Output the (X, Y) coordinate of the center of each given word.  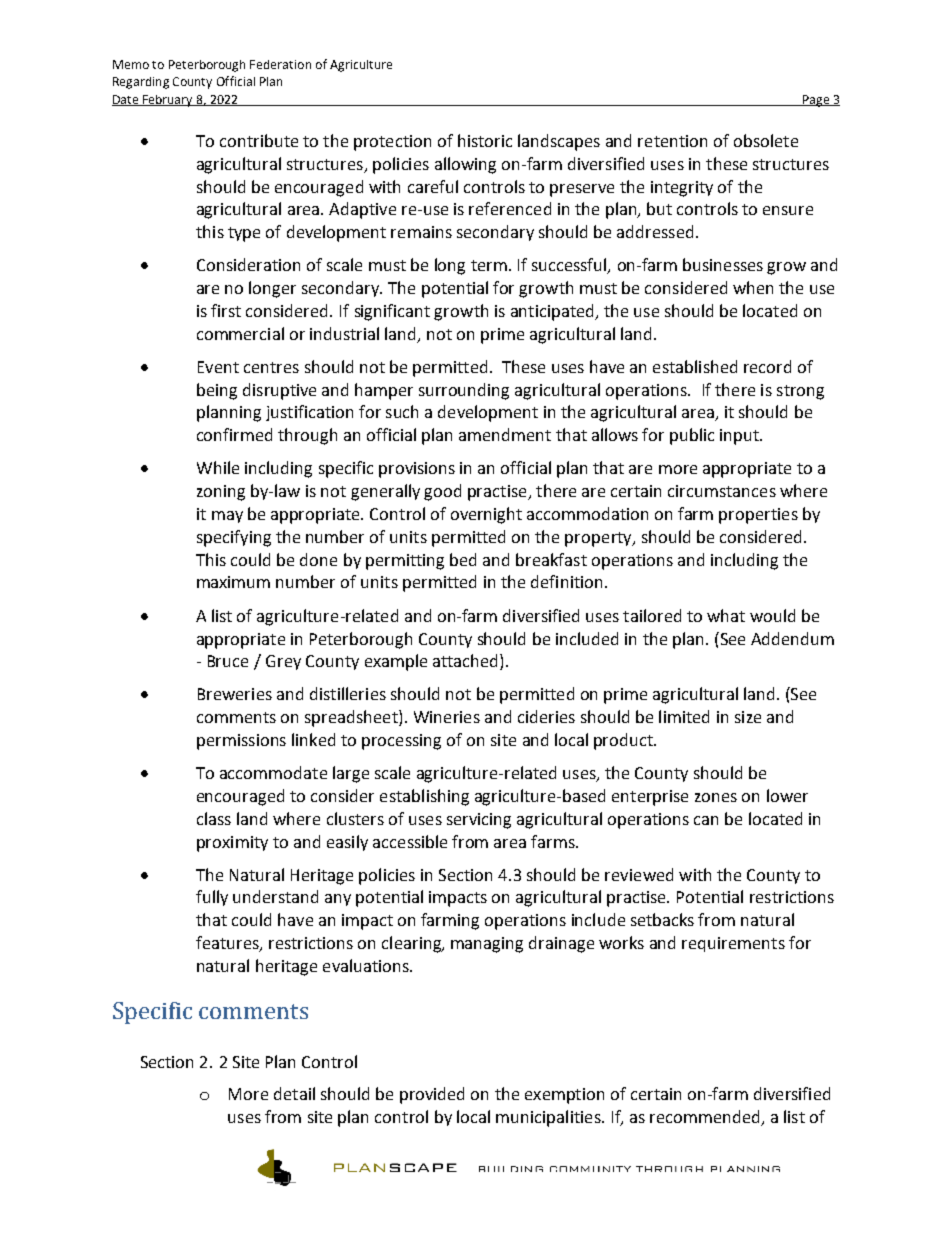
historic (485, 140)
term (489, 265)
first (226, 310)
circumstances (722, 491)
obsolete (766, 140)
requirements (733, 944)
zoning (221, 493)
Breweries (235, 694)
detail (294, 1093)
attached (467, 662)
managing (487, 945)
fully (212, 898)
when (753, 287)
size (748, 717)
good (442, 492)
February (168, 101)
